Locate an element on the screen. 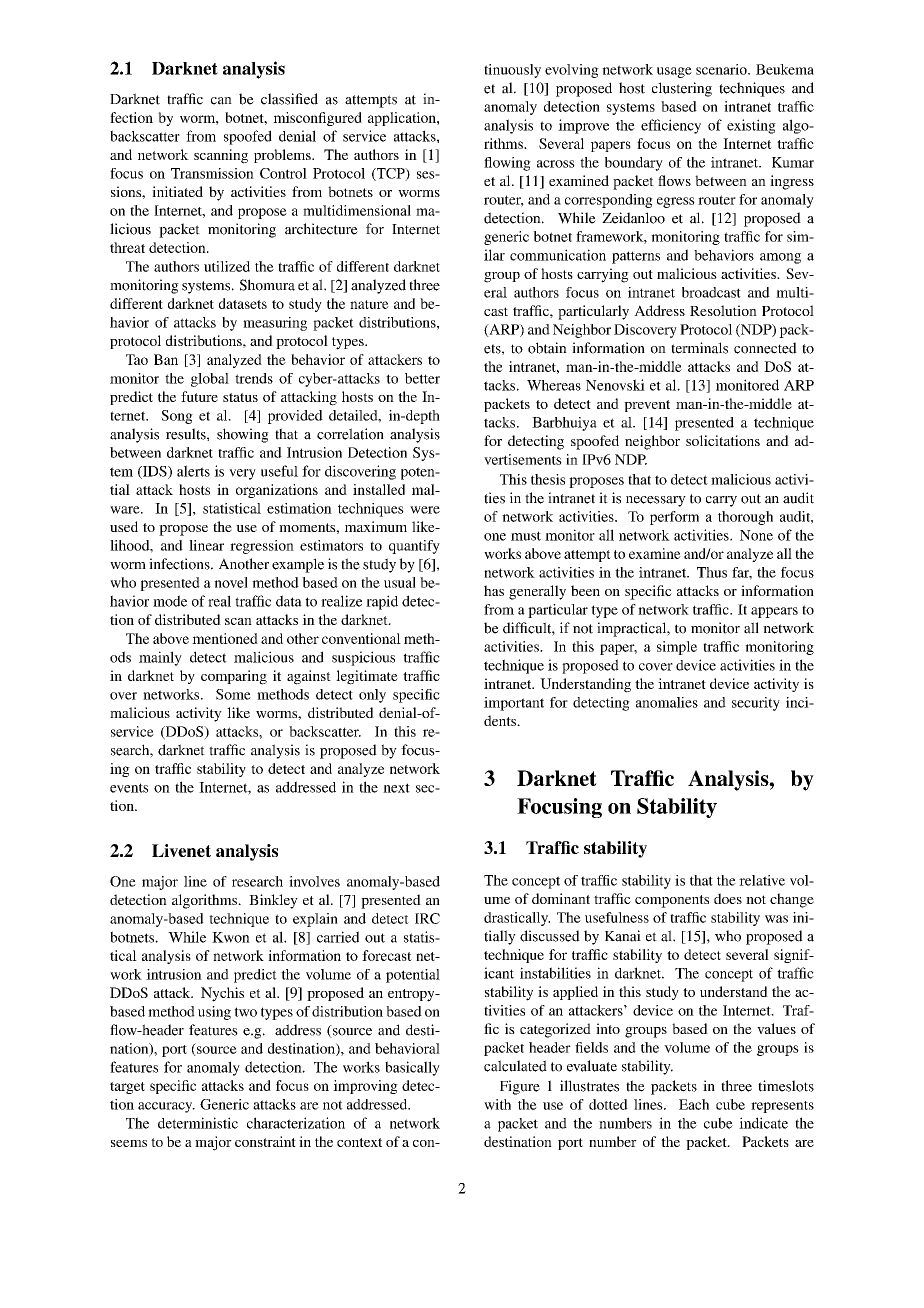  global is located at coordinates (210, 380).
